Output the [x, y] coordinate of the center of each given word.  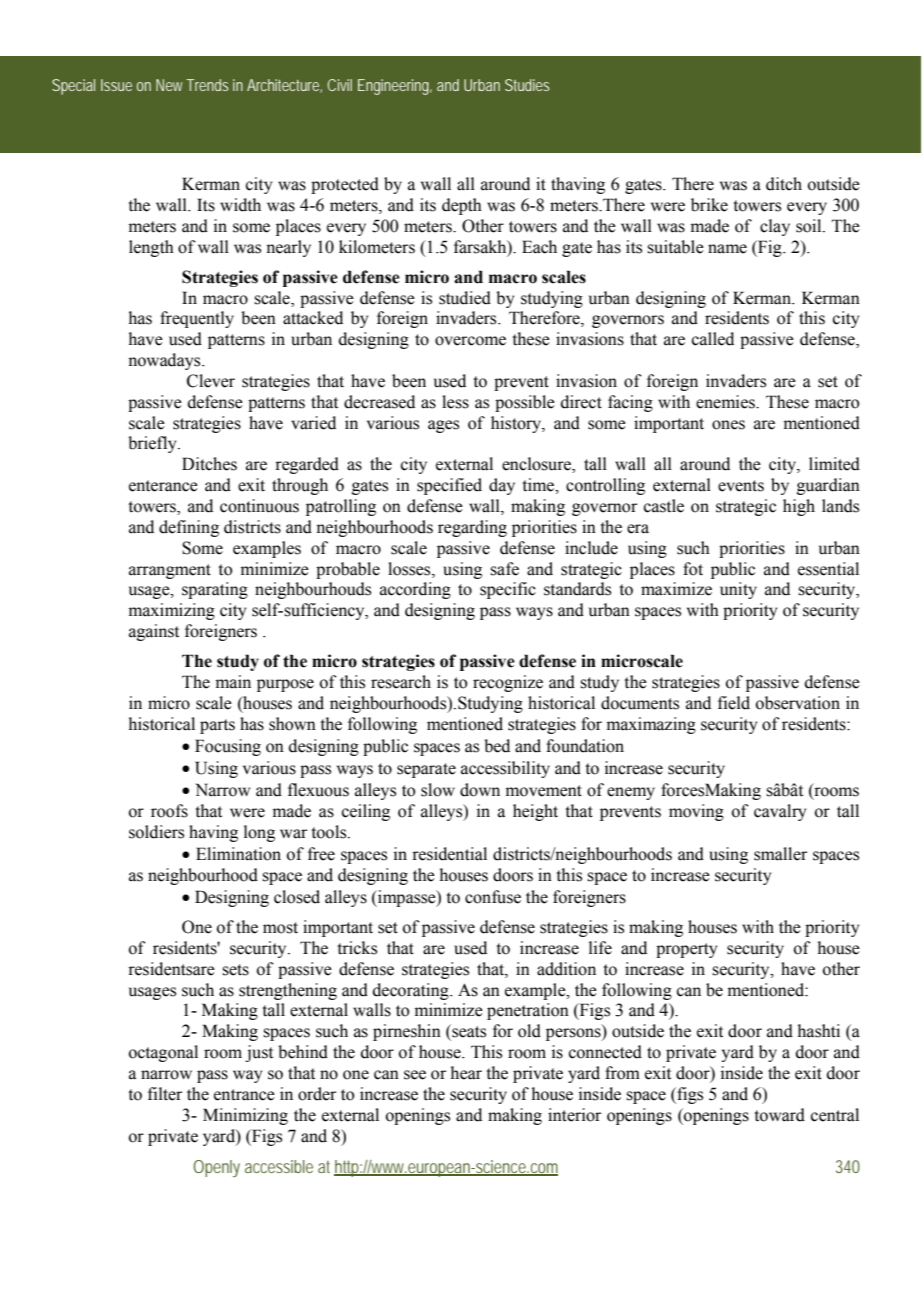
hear [466, 1073]
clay [775, 227]
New [169, 85]
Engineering [393, 87]
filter [165, 1094]
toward [779, 1115]
